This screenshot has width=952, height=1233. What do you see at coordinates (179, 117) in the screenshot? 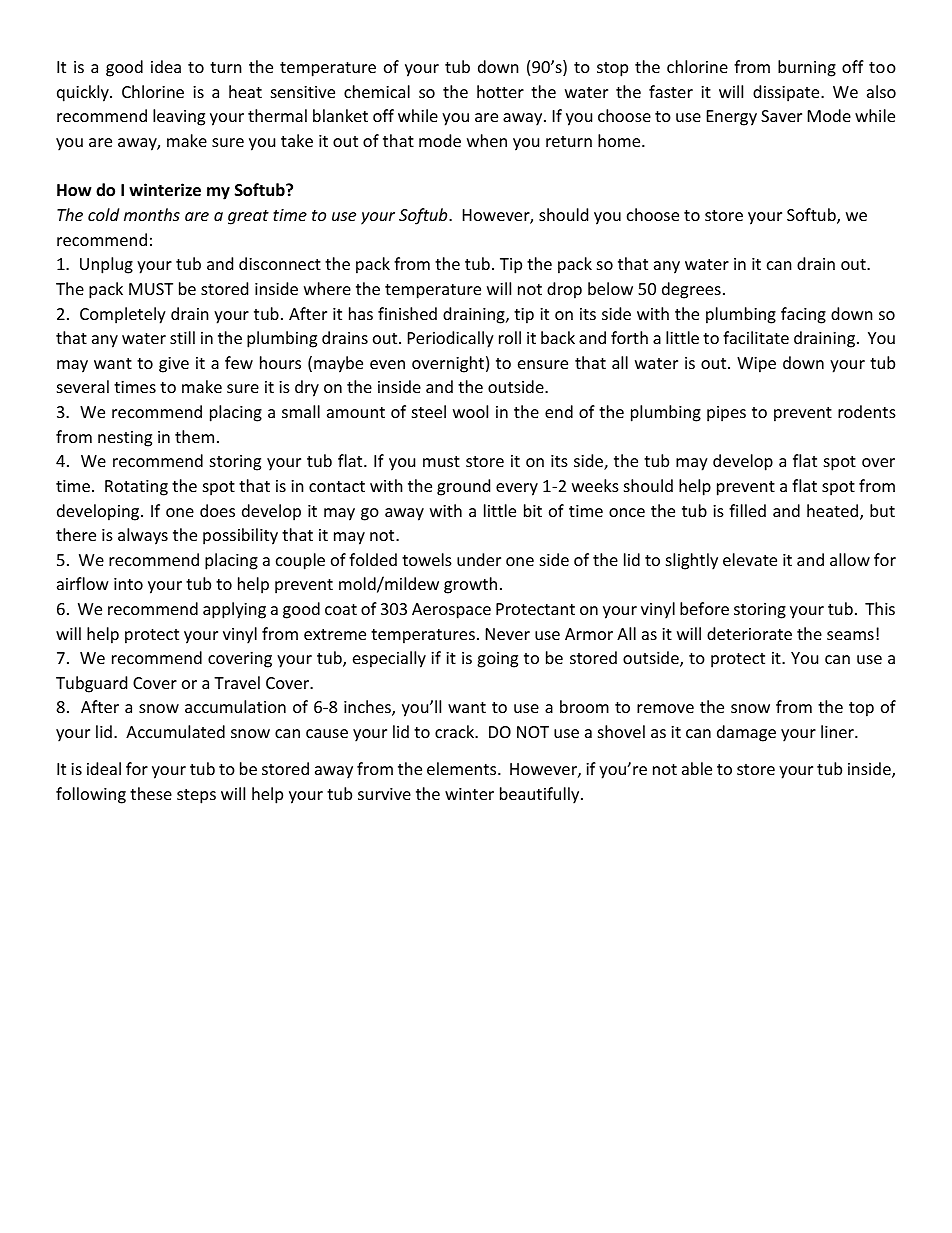
I see `leaving` at bounding box center [179, 117].
